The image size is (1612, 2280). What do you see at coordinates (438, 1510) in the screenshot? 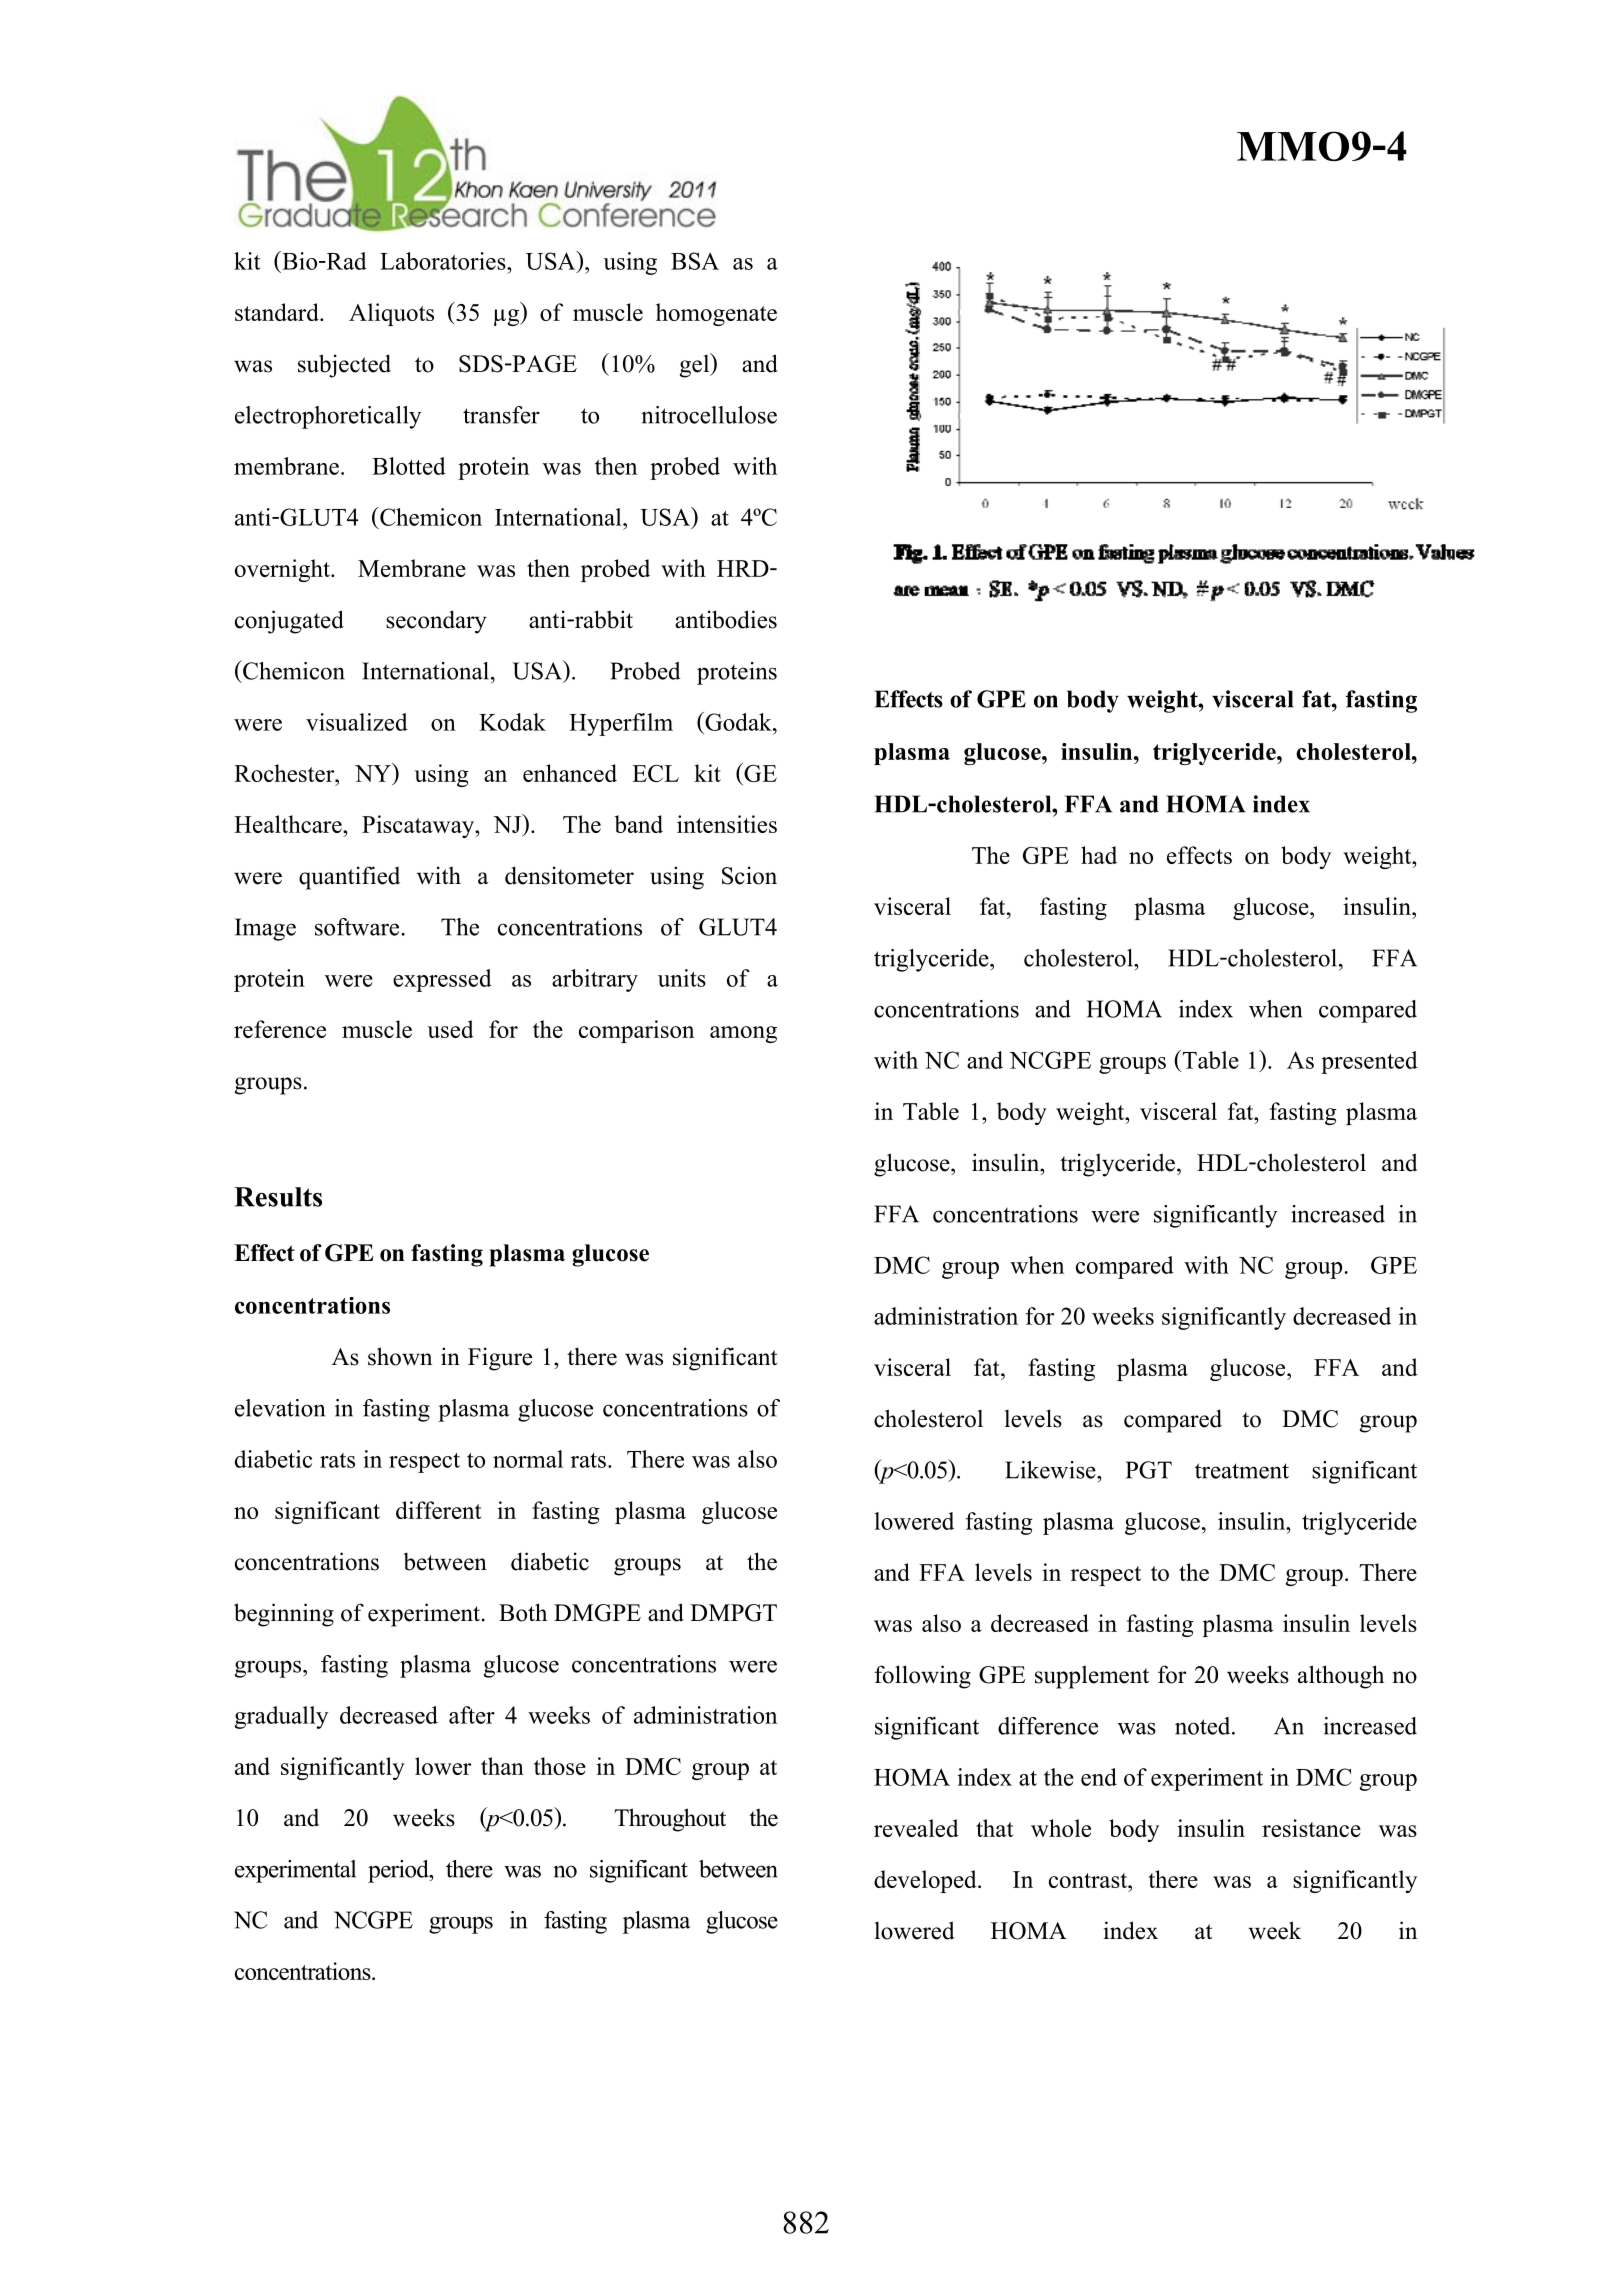
I see `different` at bounding box center [438, 1510].
